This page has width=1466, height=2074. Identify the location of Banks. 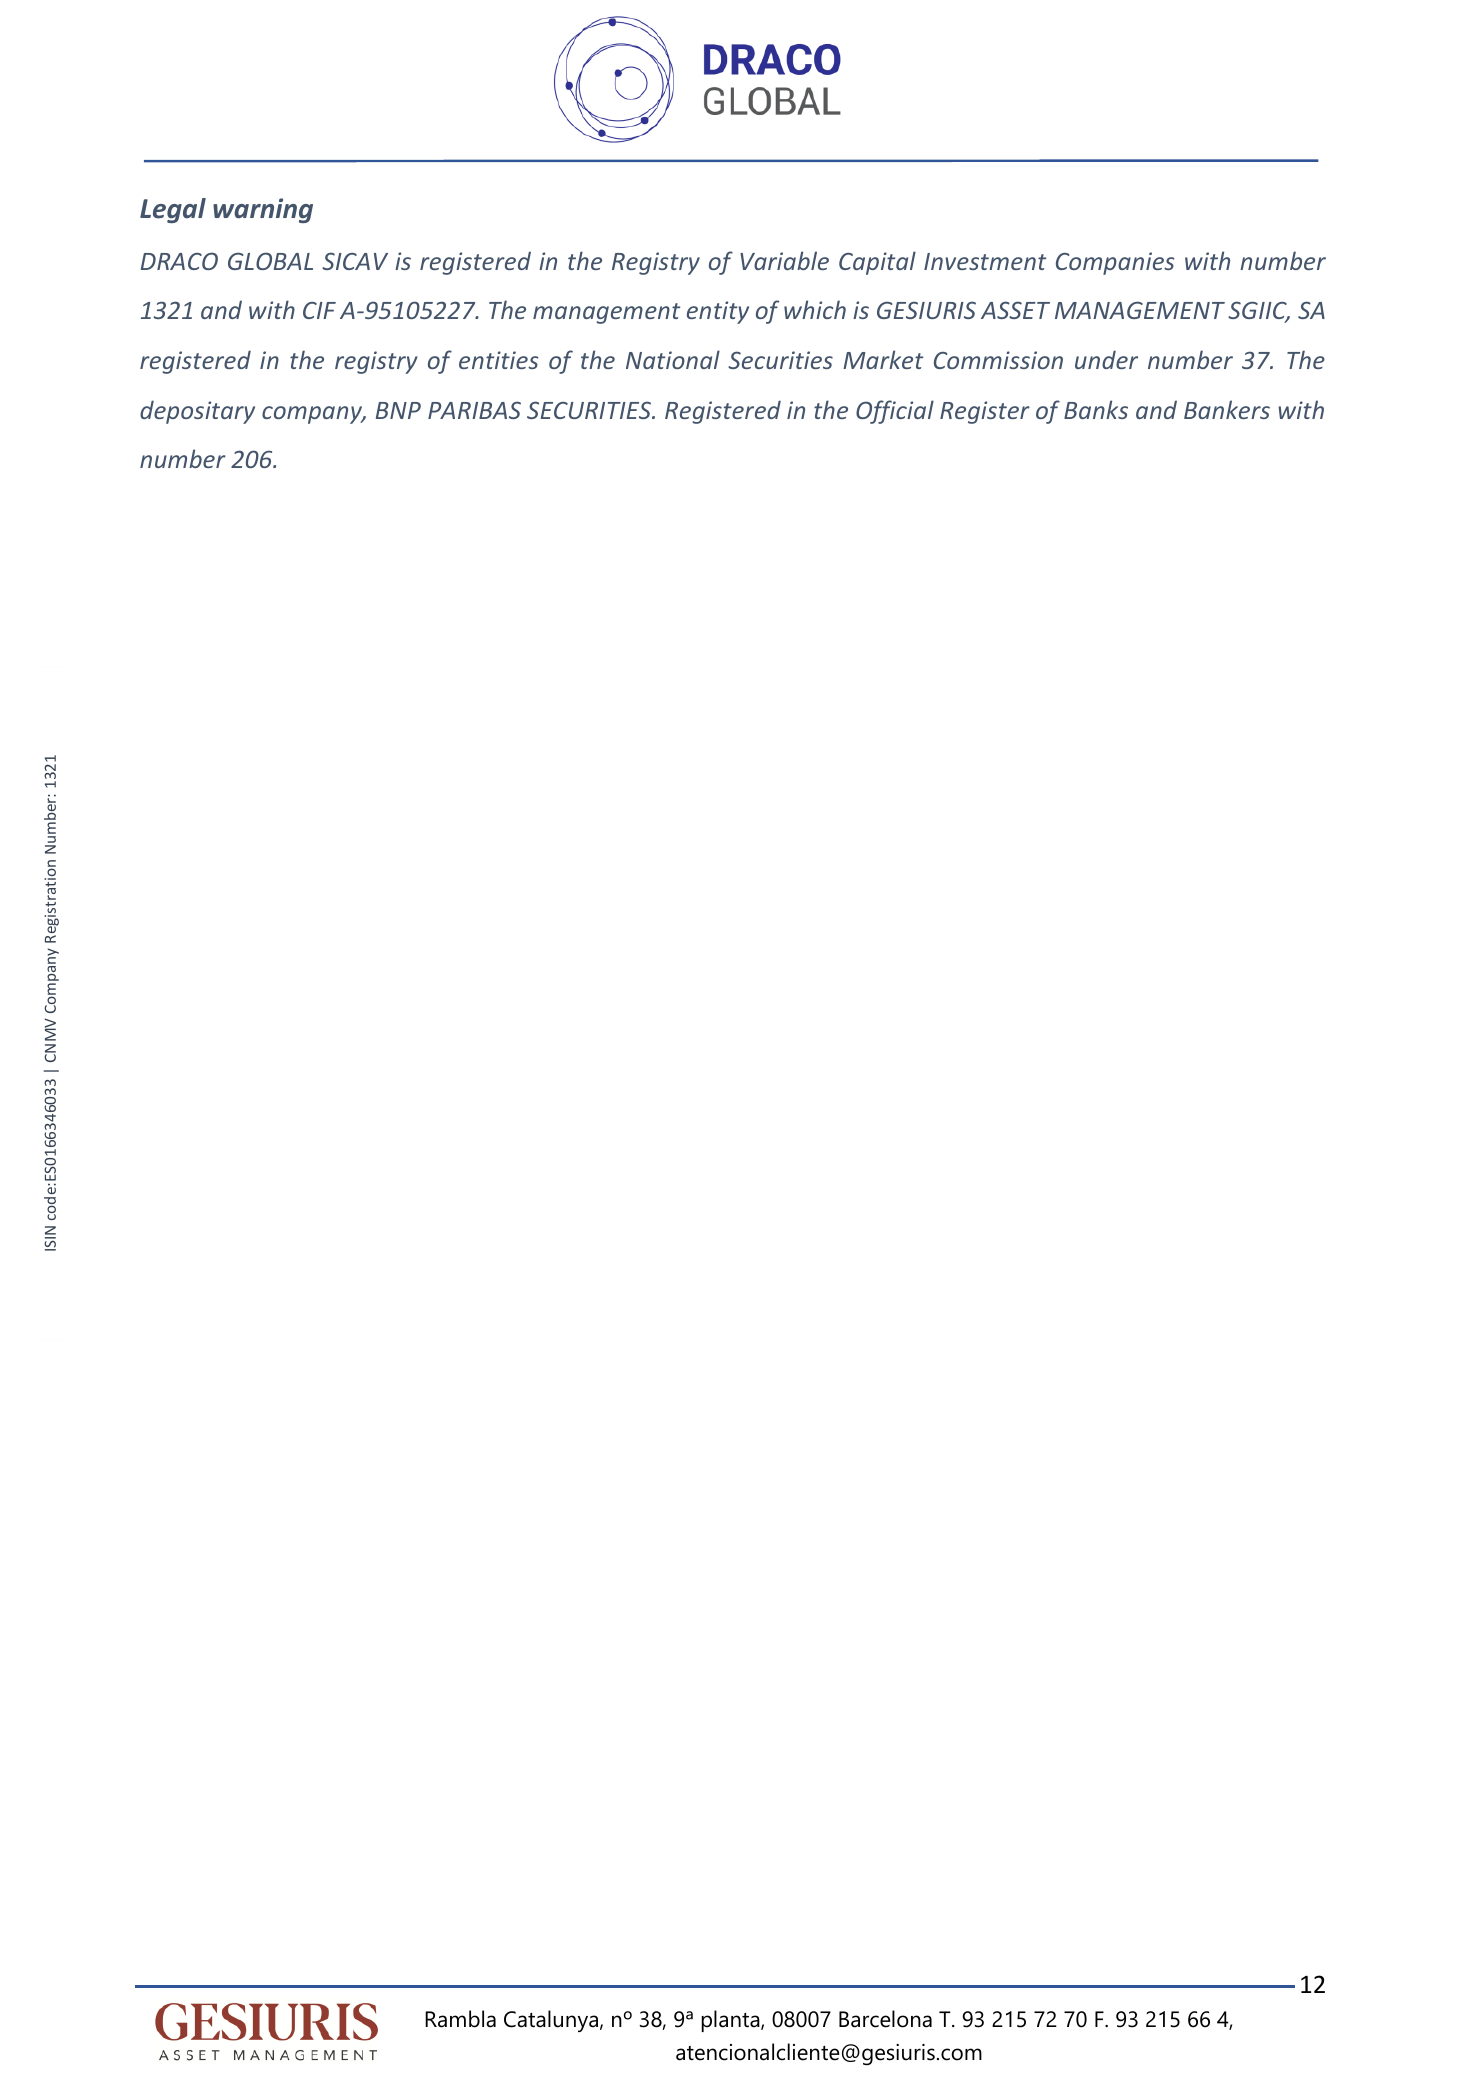
(1096, 409).
